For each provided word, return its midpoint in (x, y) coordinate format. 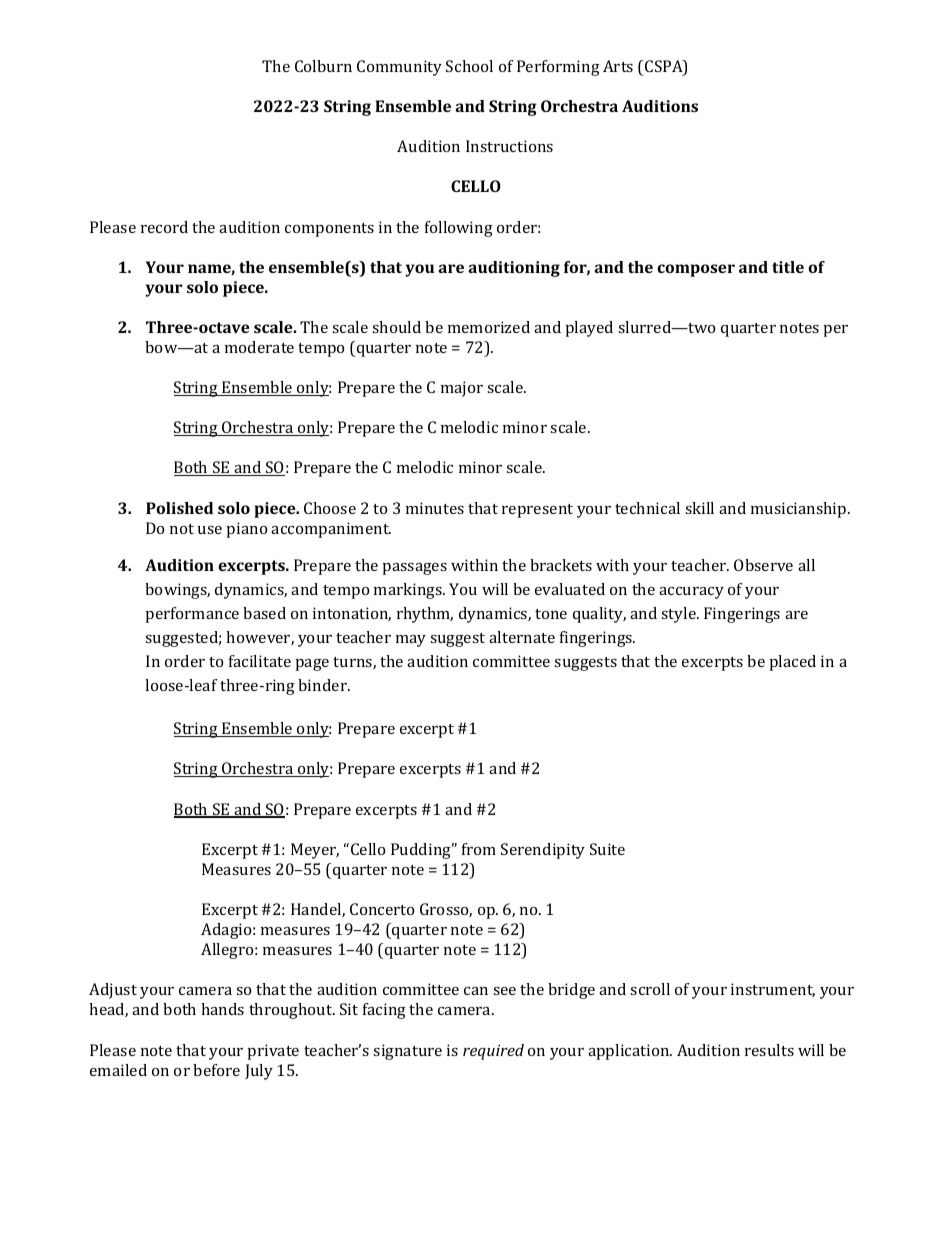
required (493, 1052)
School (469, 66)
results (769, 1050)
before (216, 1070)
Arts (618, 66)
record (164, 227)
